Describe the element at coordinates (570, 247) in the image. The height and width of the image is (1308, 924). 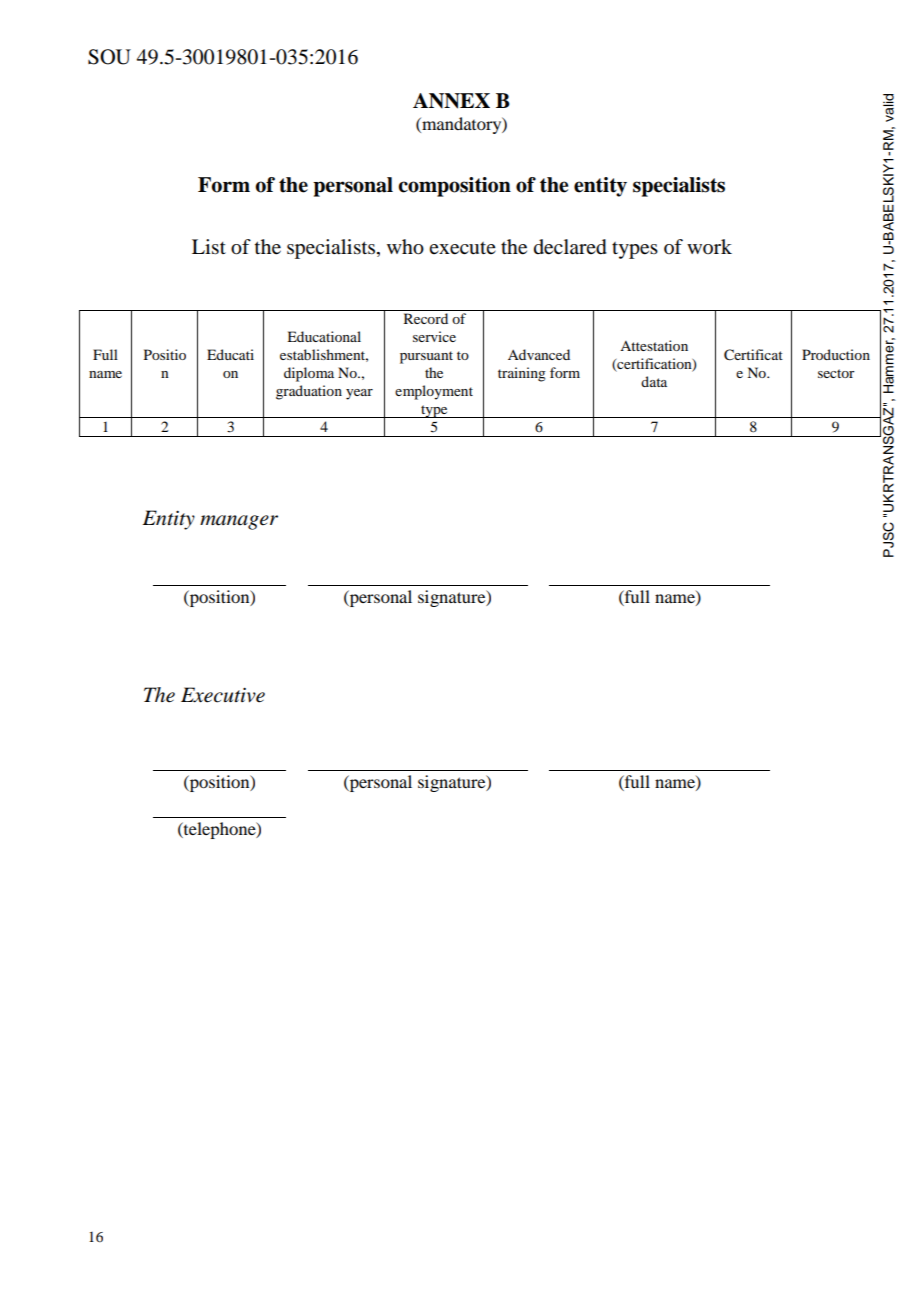
I see `declared` at that location.
